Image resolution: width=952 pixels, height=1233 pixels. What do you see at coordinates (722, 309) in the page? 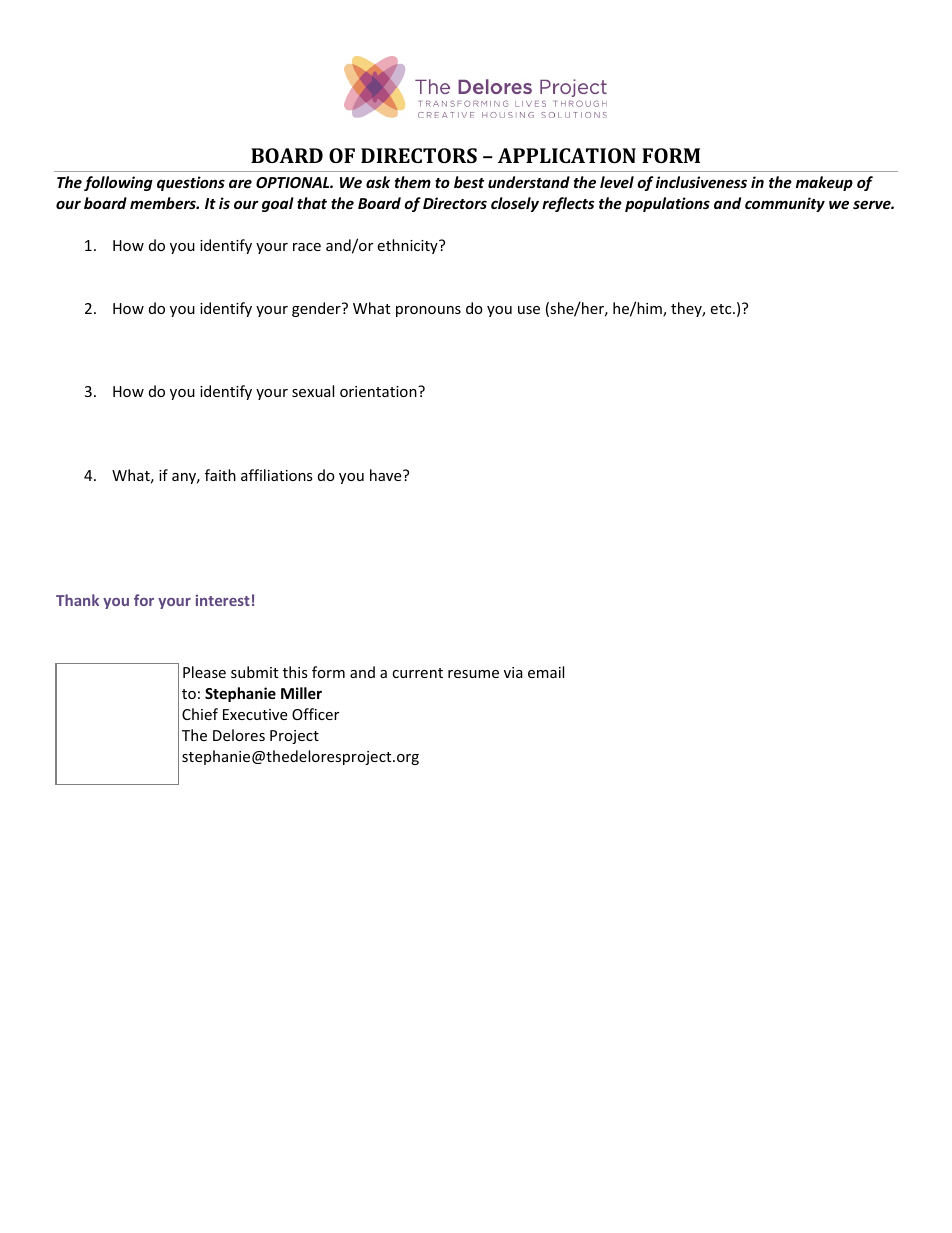
I see `etc` at bounding box center [722, 309].
